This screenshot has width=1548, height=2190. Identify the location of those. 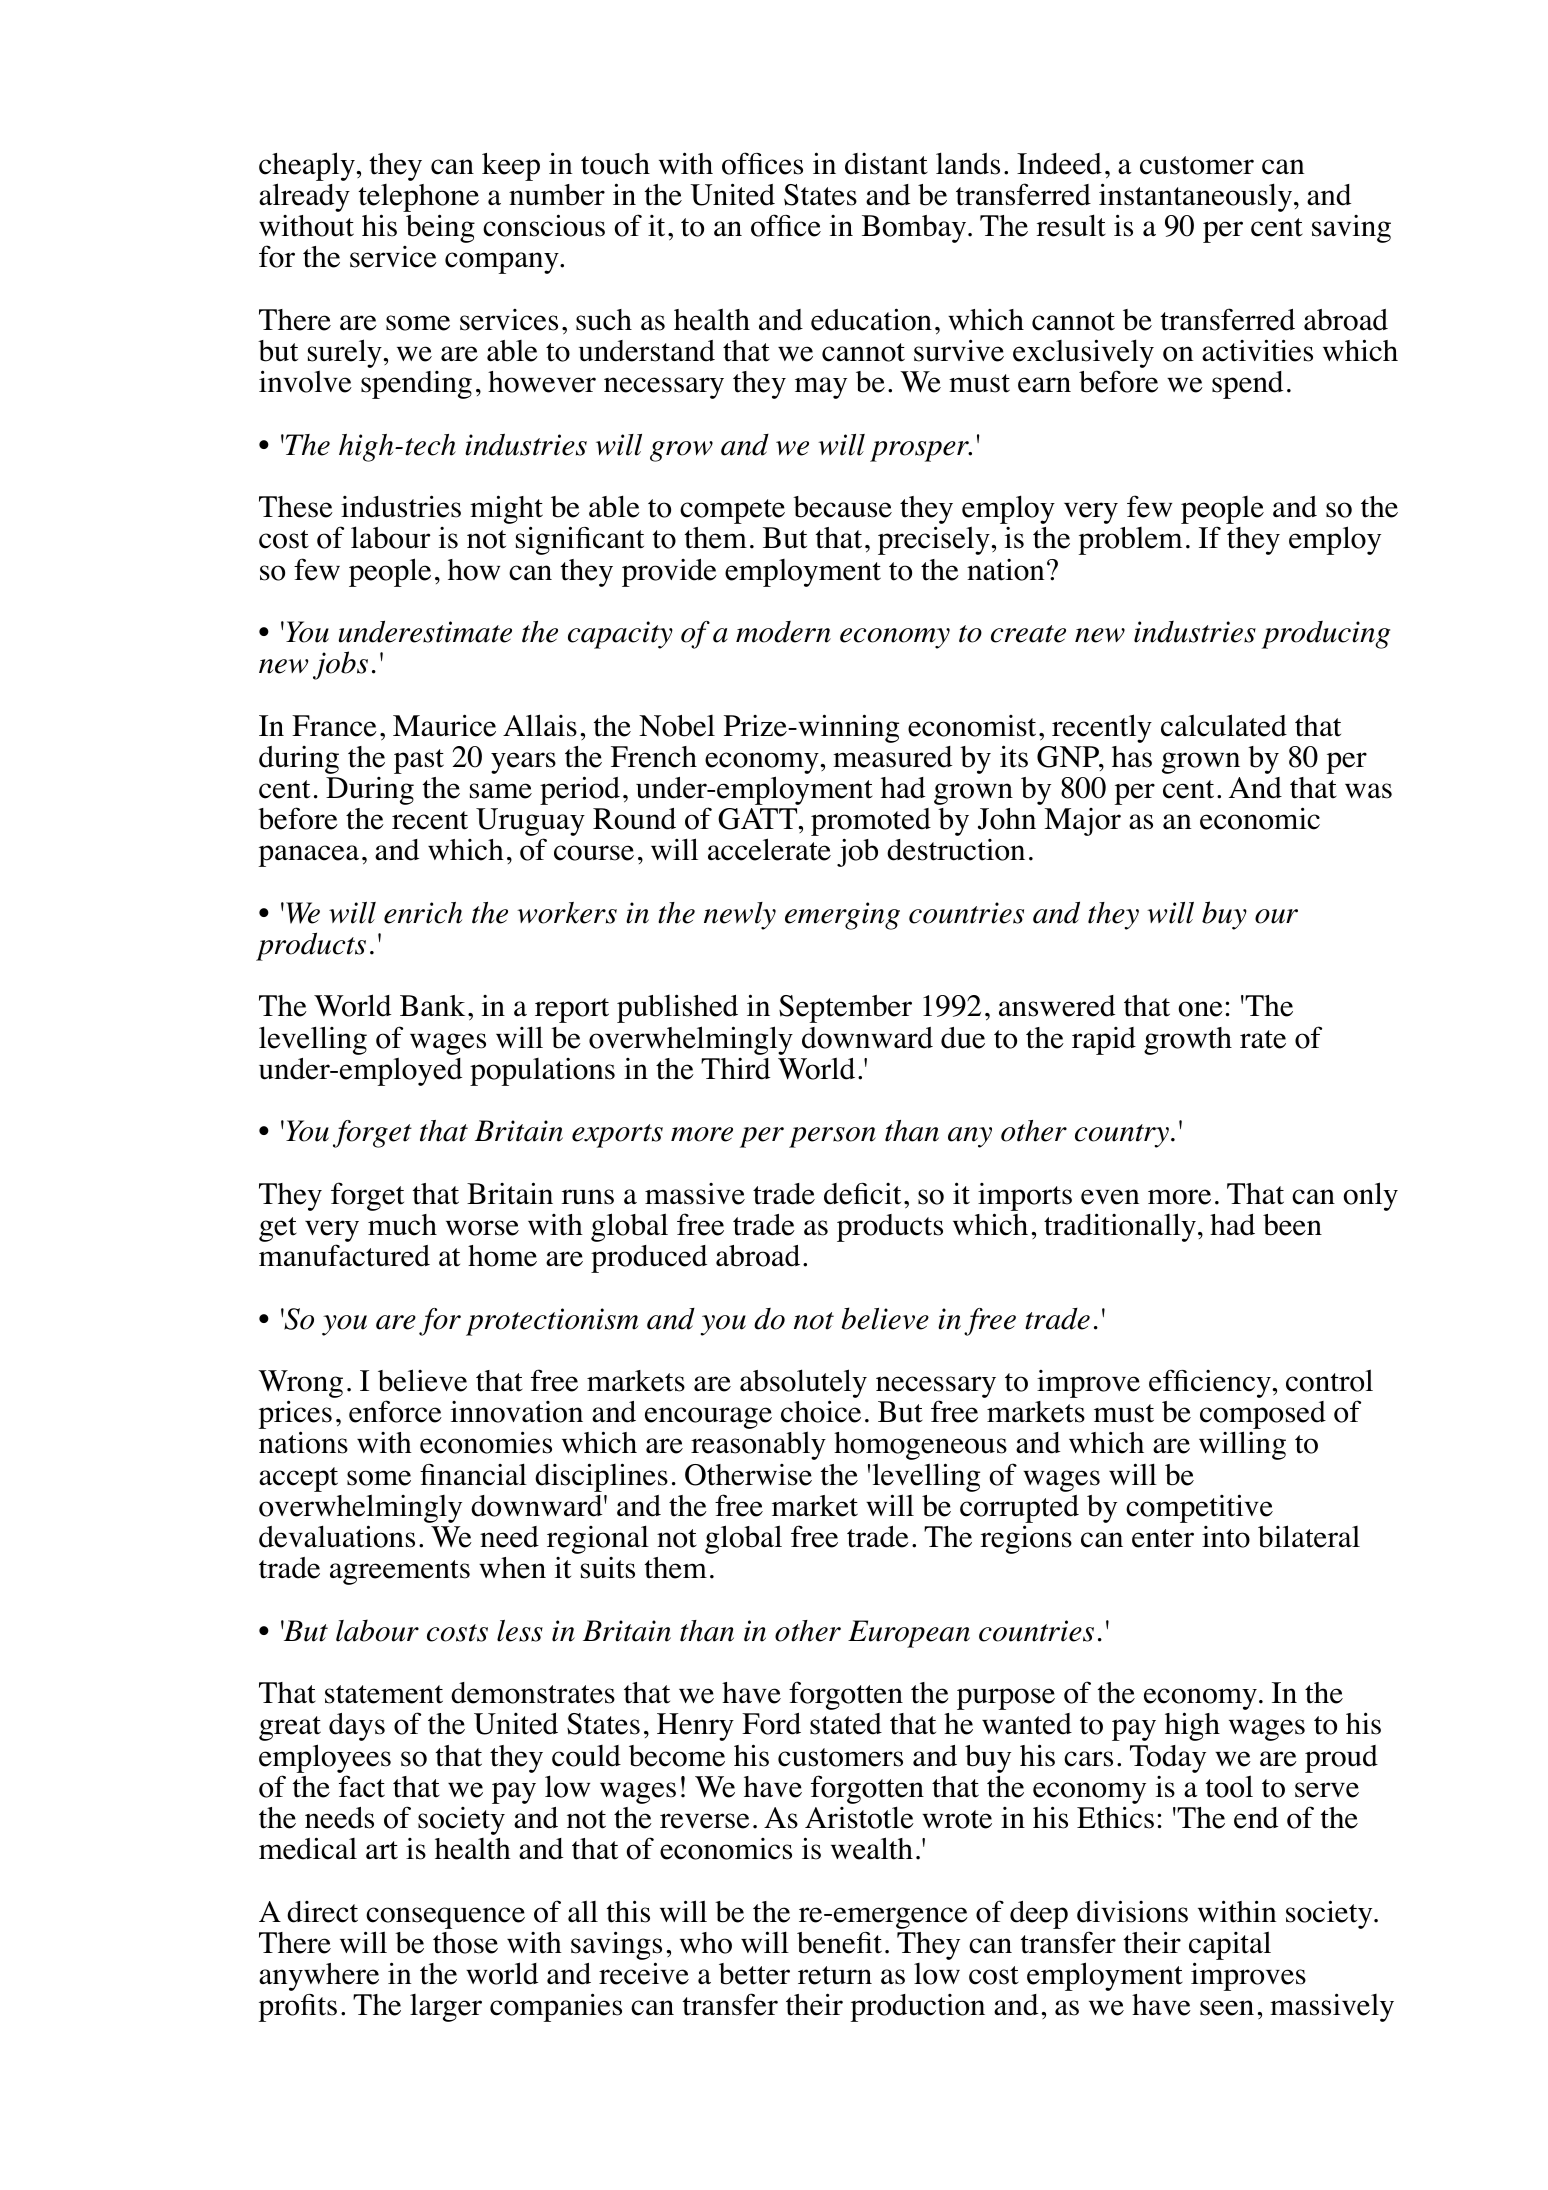
(465, 1943).
